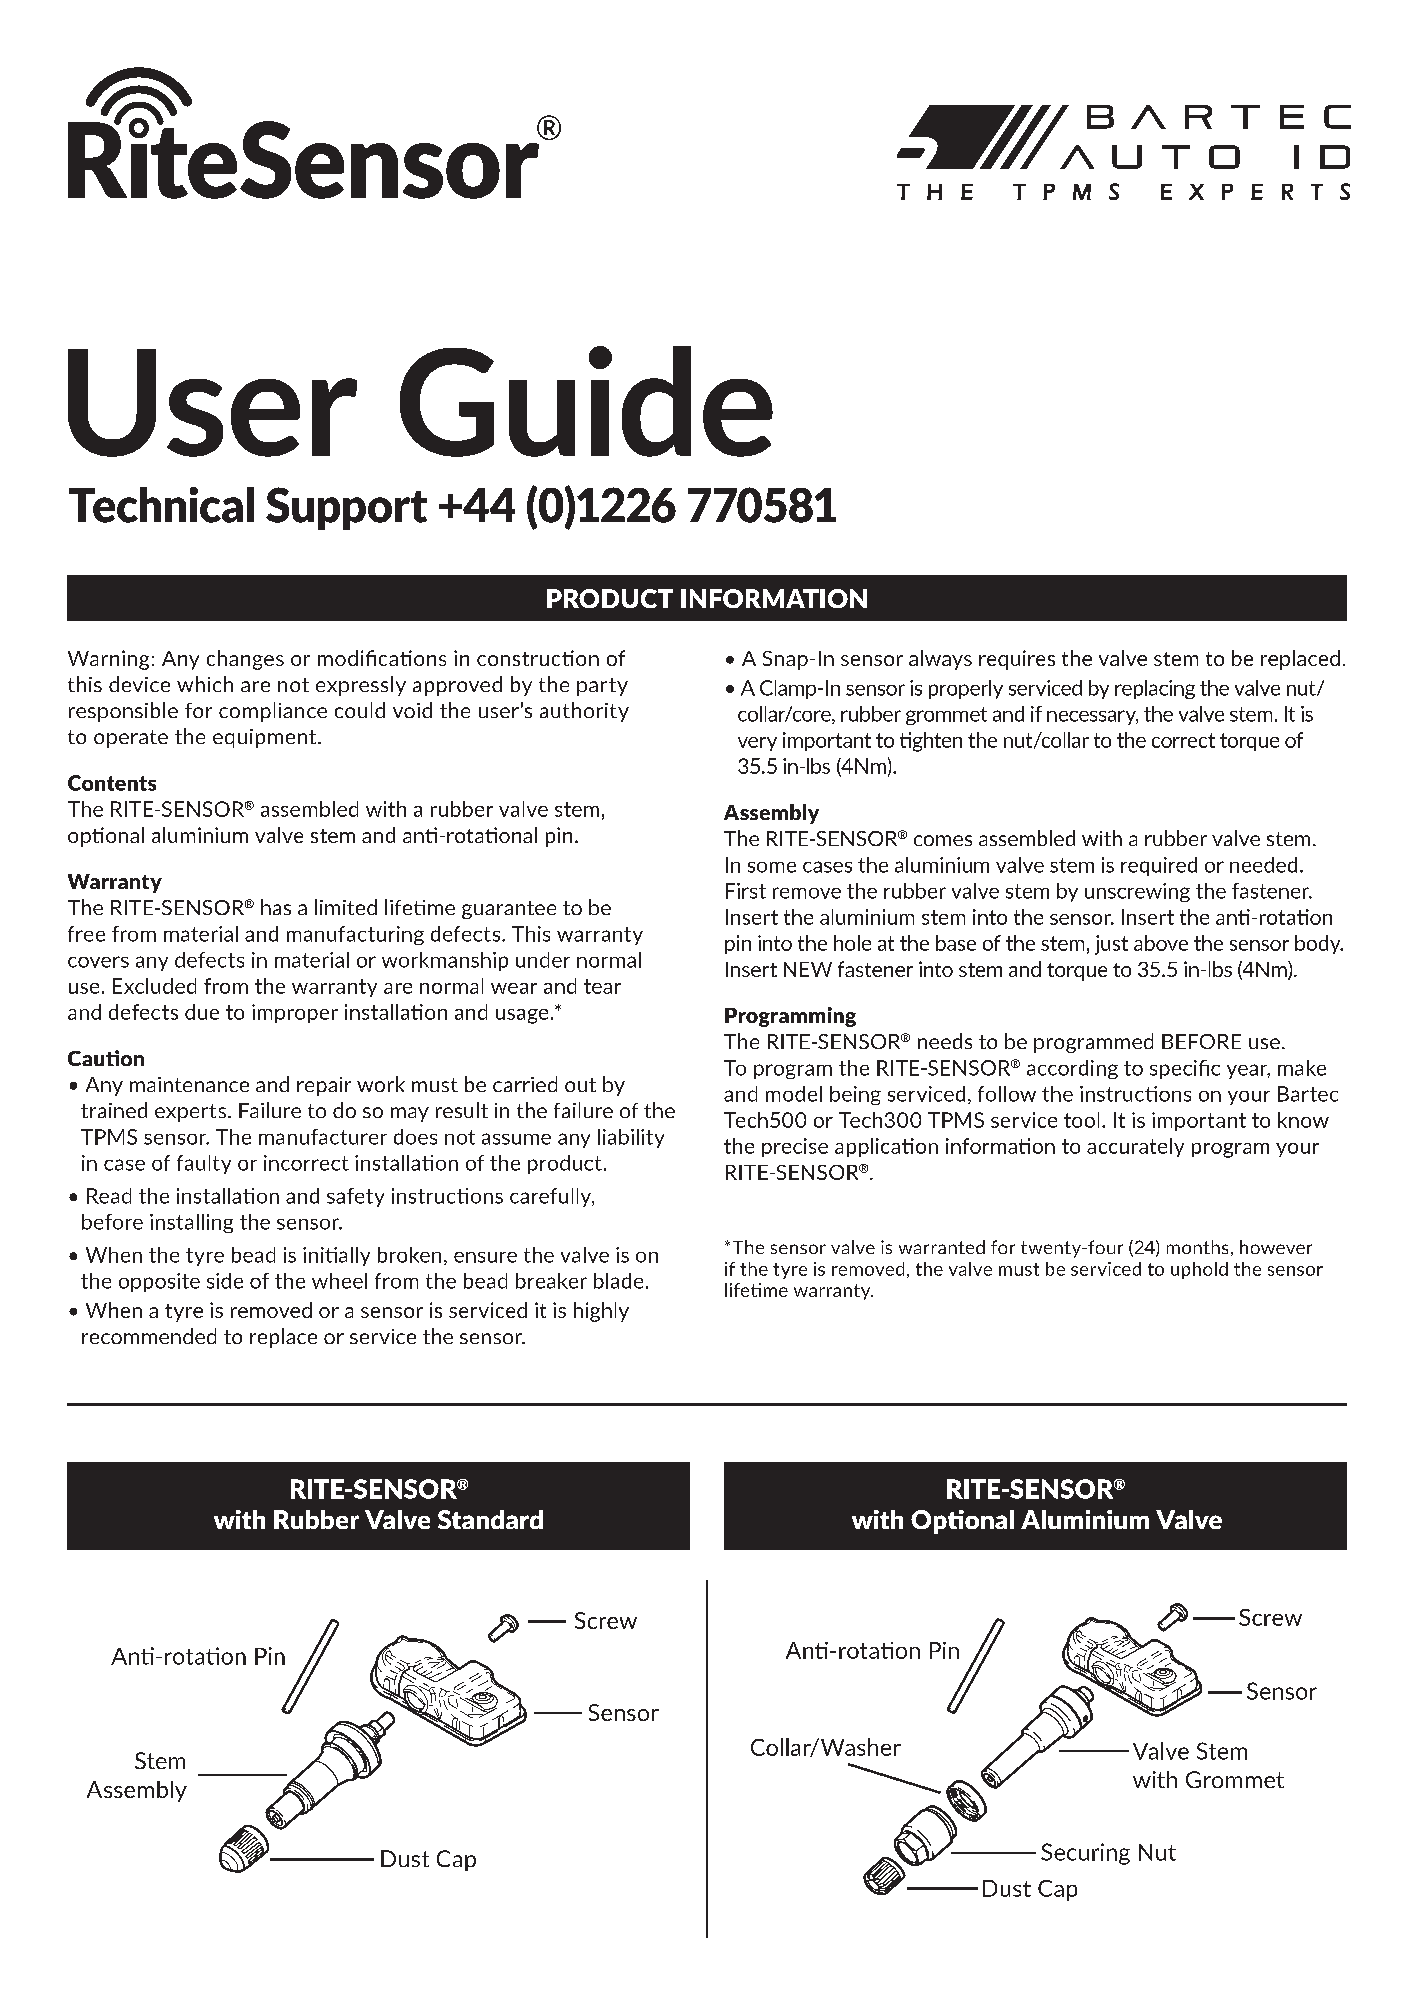  What do you see at coordinates (1199, 1270) in the page?
I see `uphold` at bounding box center [1199, 1270].
